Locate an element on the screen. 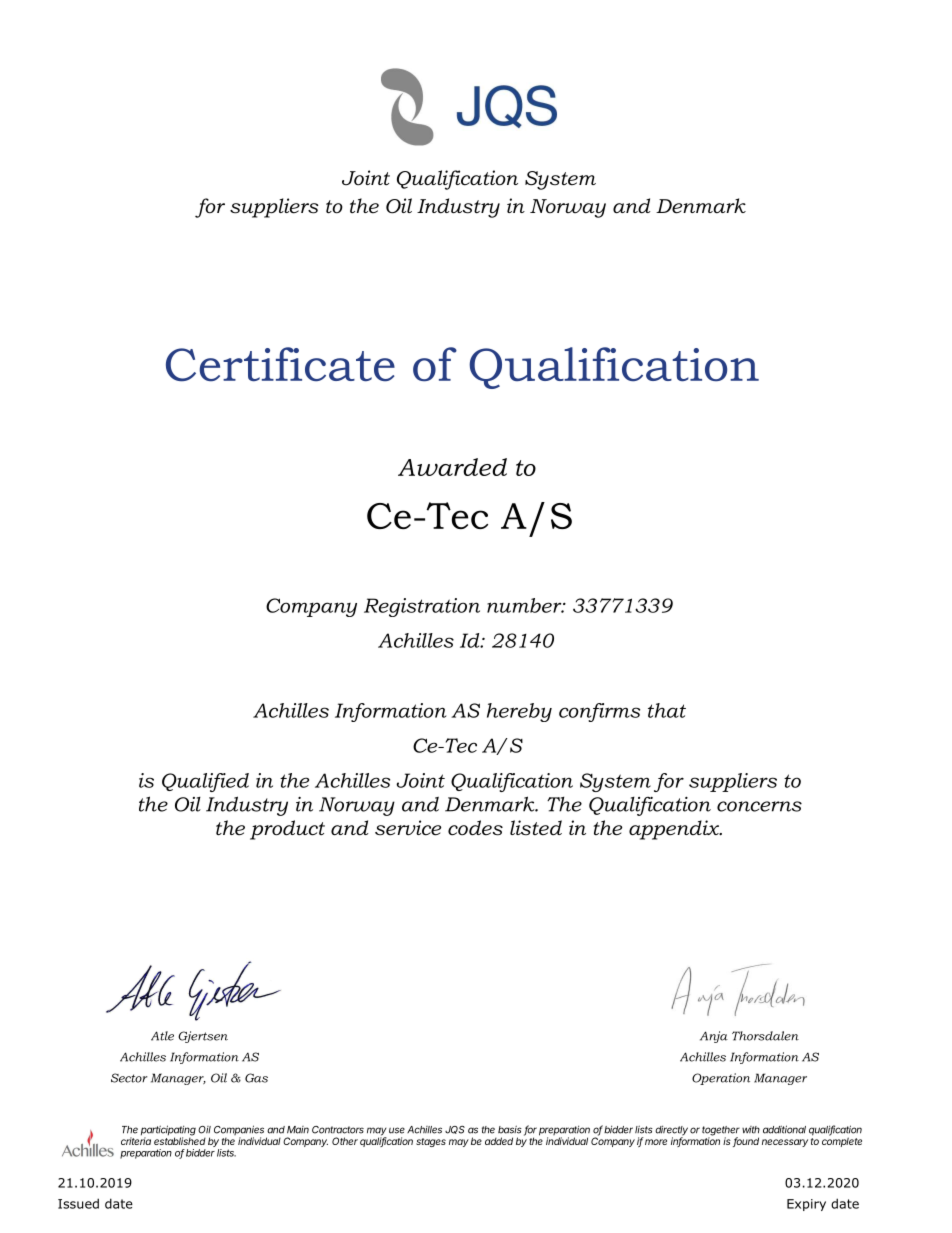 This screenshot has width=952, height=1233. Anja is located at coordinates (714, 1037).
